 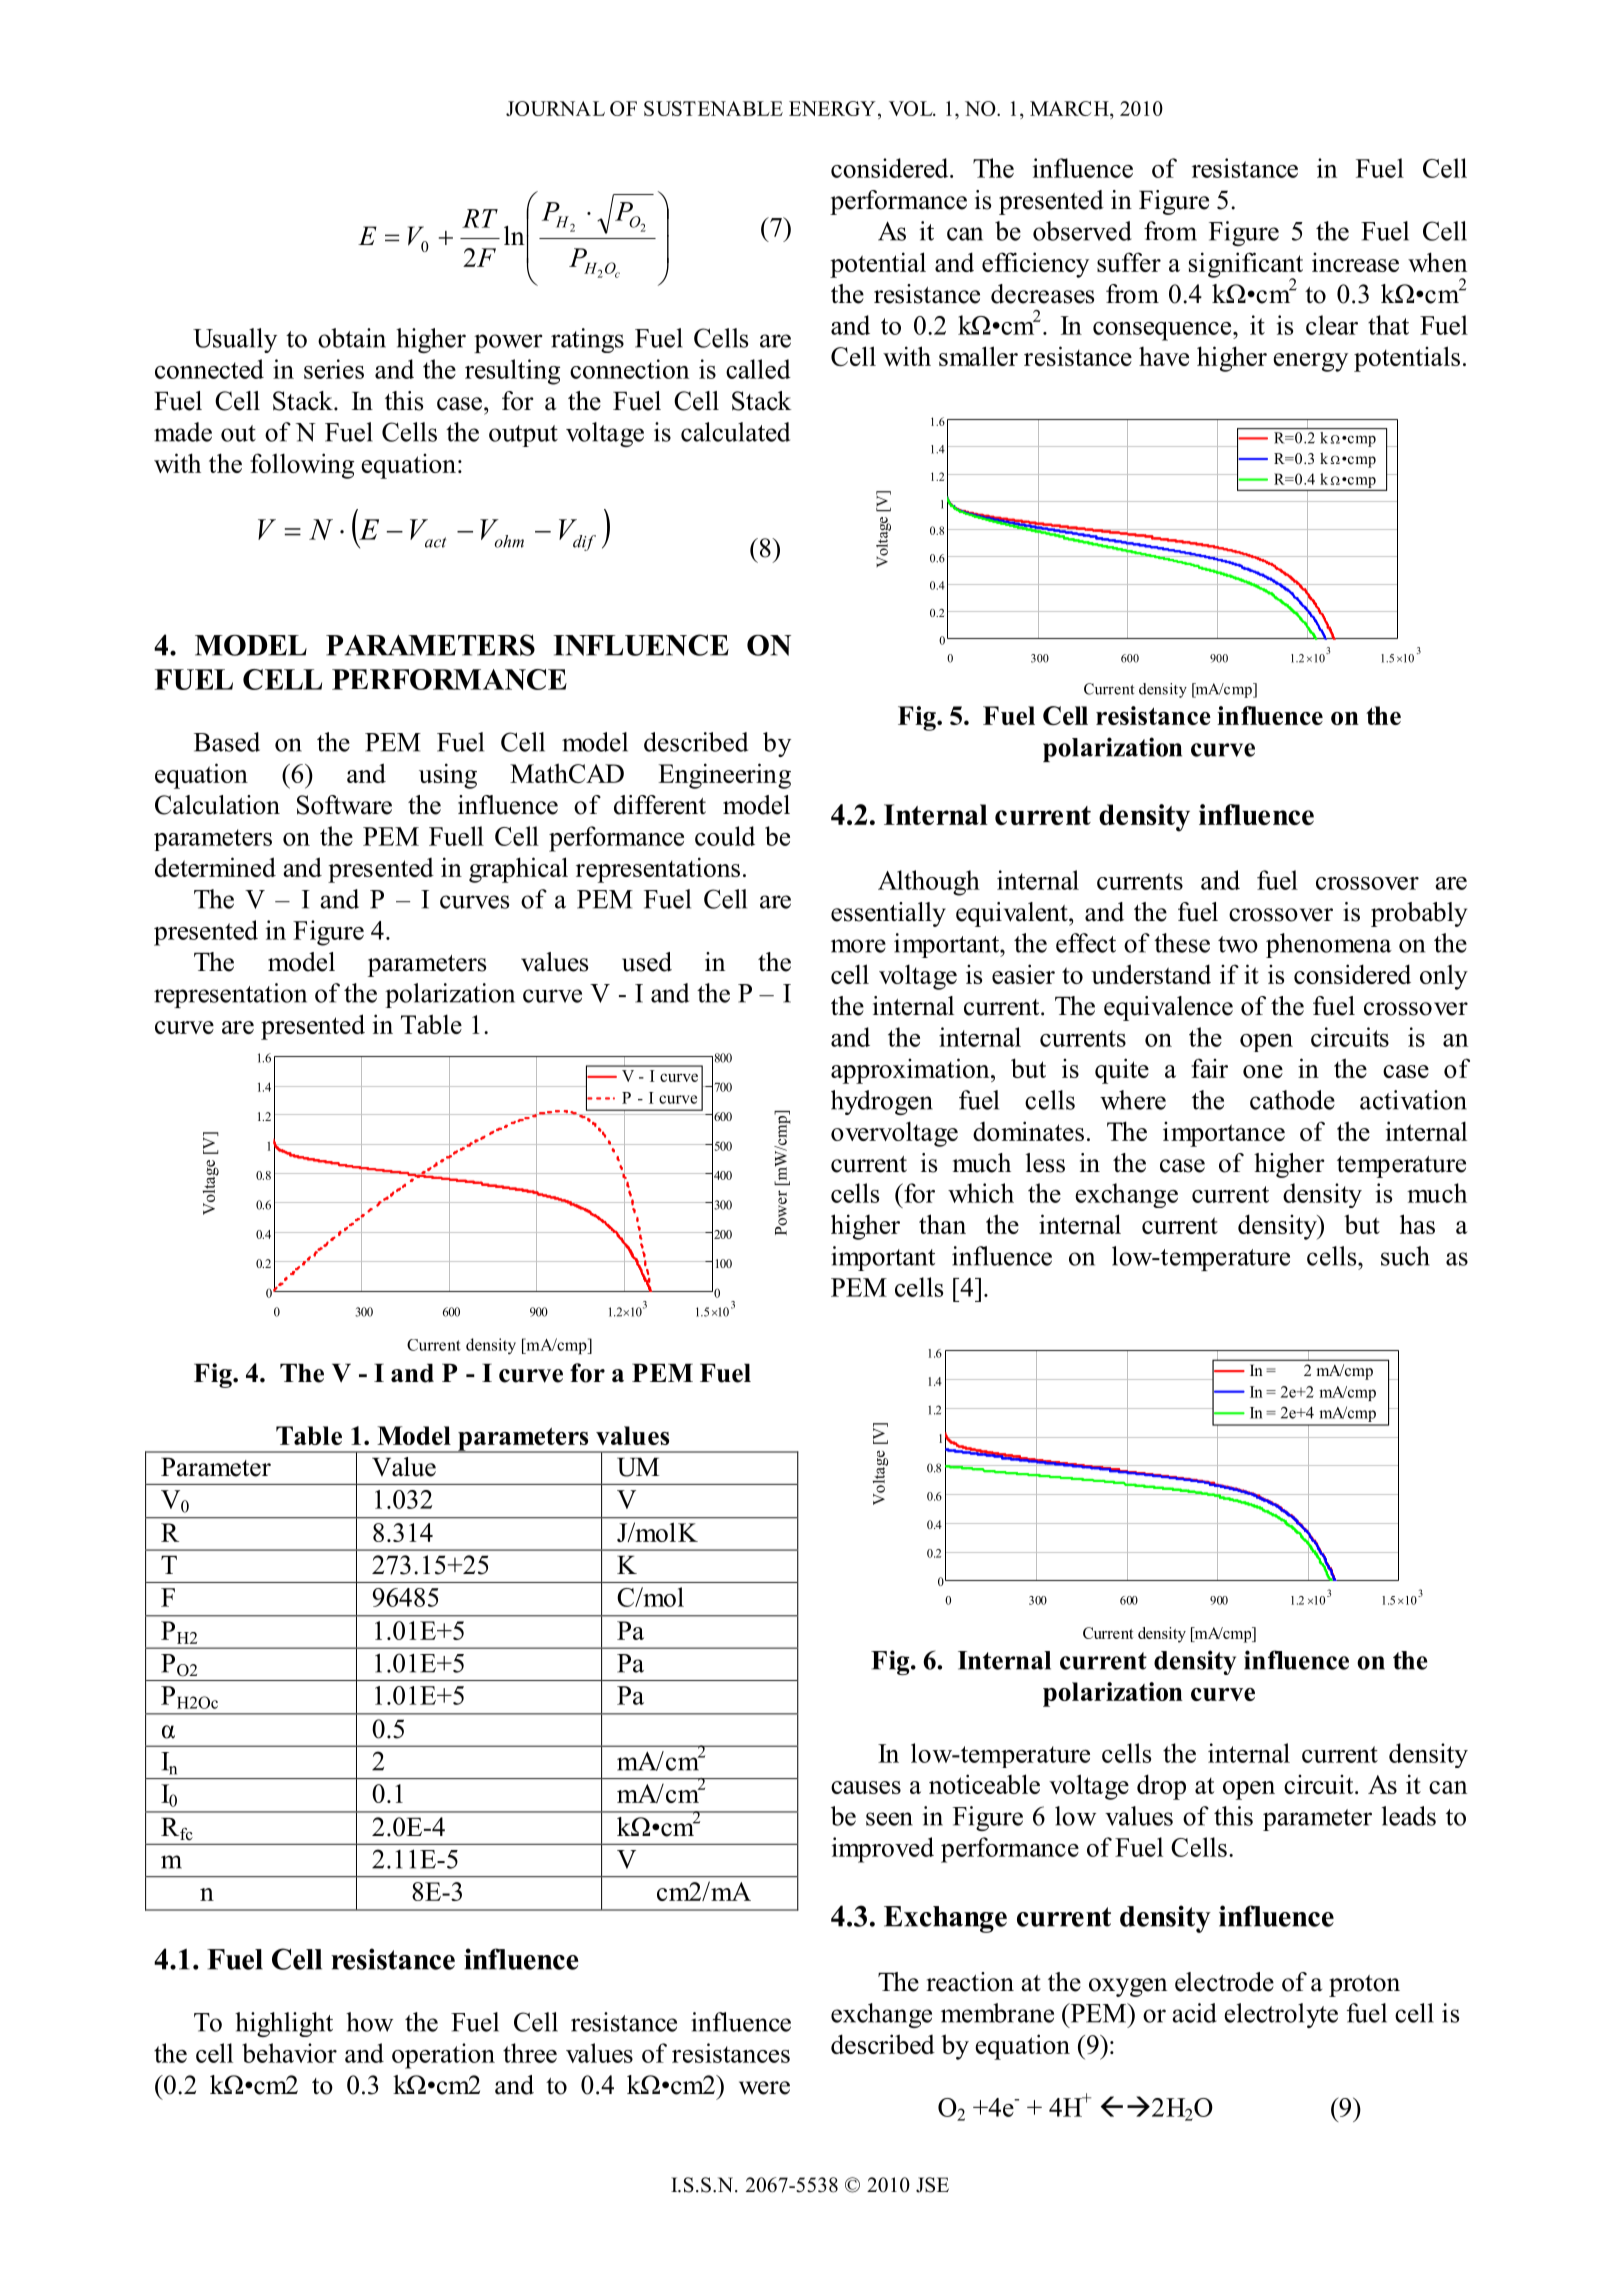 I want to click on electrolyte, so click(x=1281, y=2015).
